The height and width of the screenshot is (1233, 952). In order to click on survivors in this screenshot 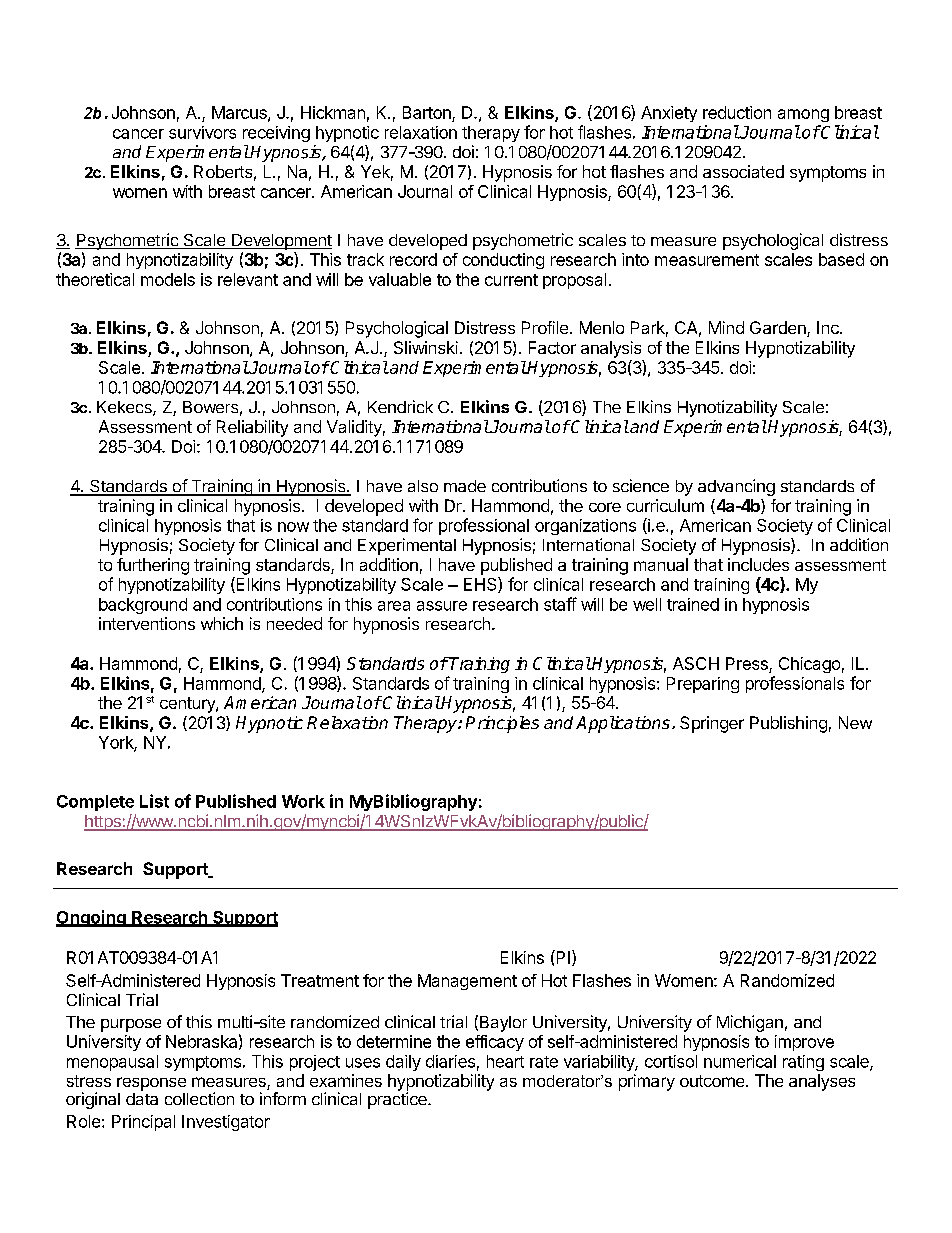, I will do `click(202, 132)`.
